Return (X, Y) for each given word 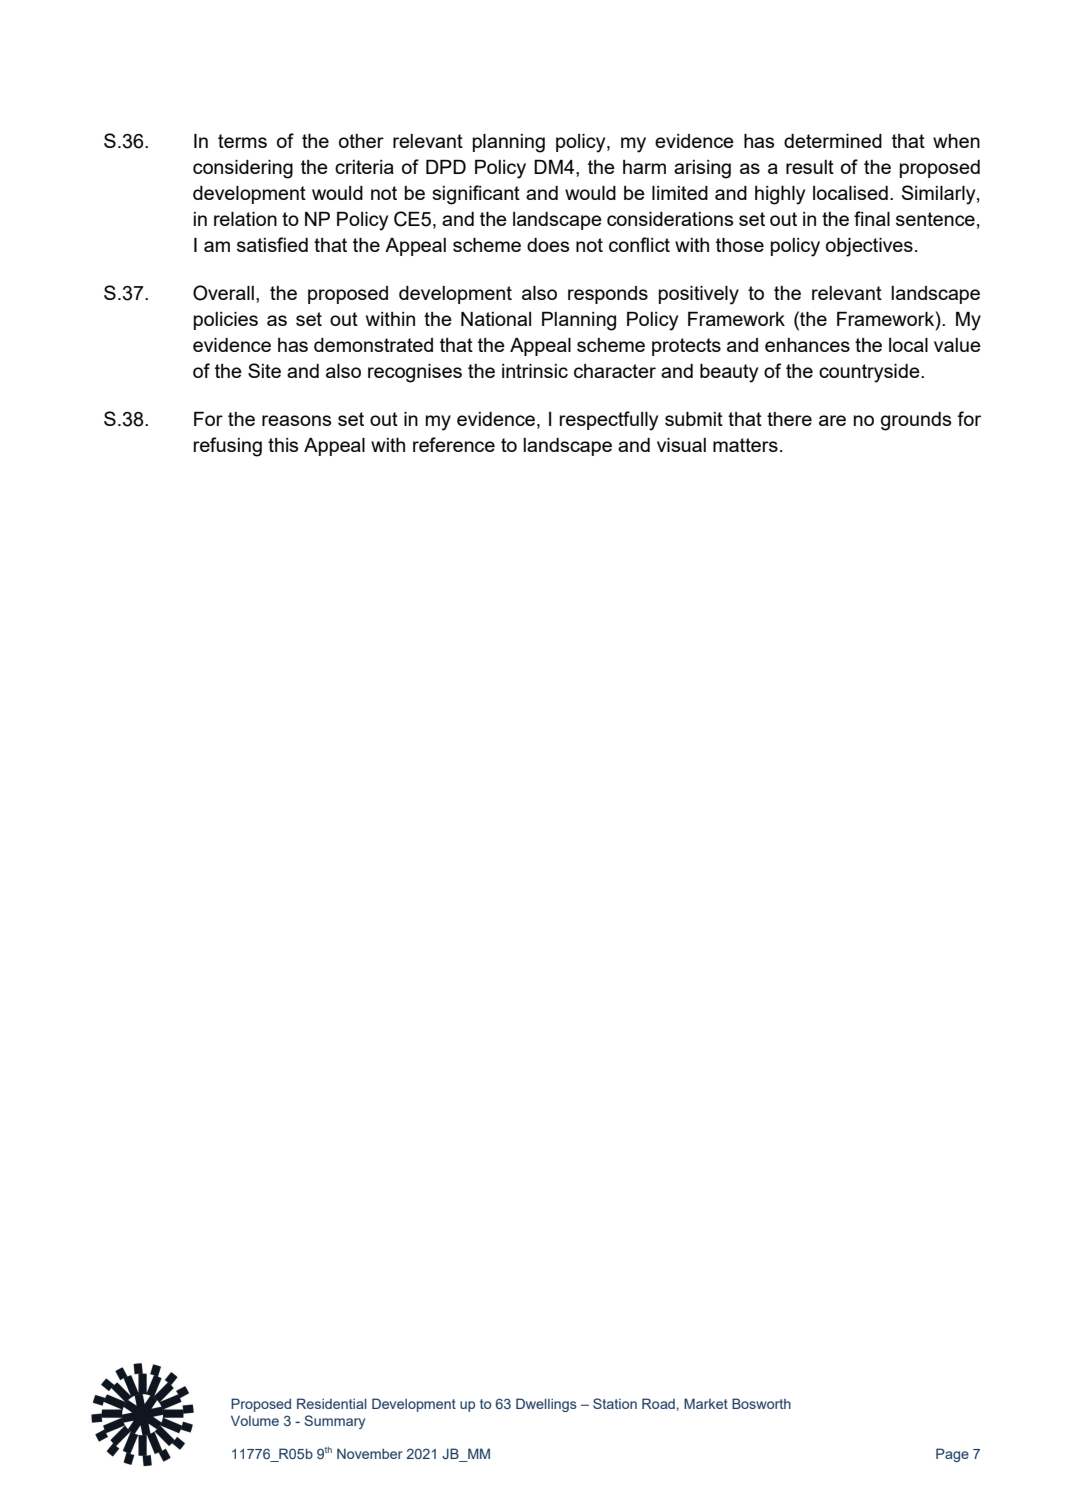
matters (745, 445)
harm (644, 167)
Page (952, 1455)
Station (615, 1403)
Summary (334, 1422)
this (283, 445)
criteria (364, 167)
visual (681, 445)
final (872, 218)
